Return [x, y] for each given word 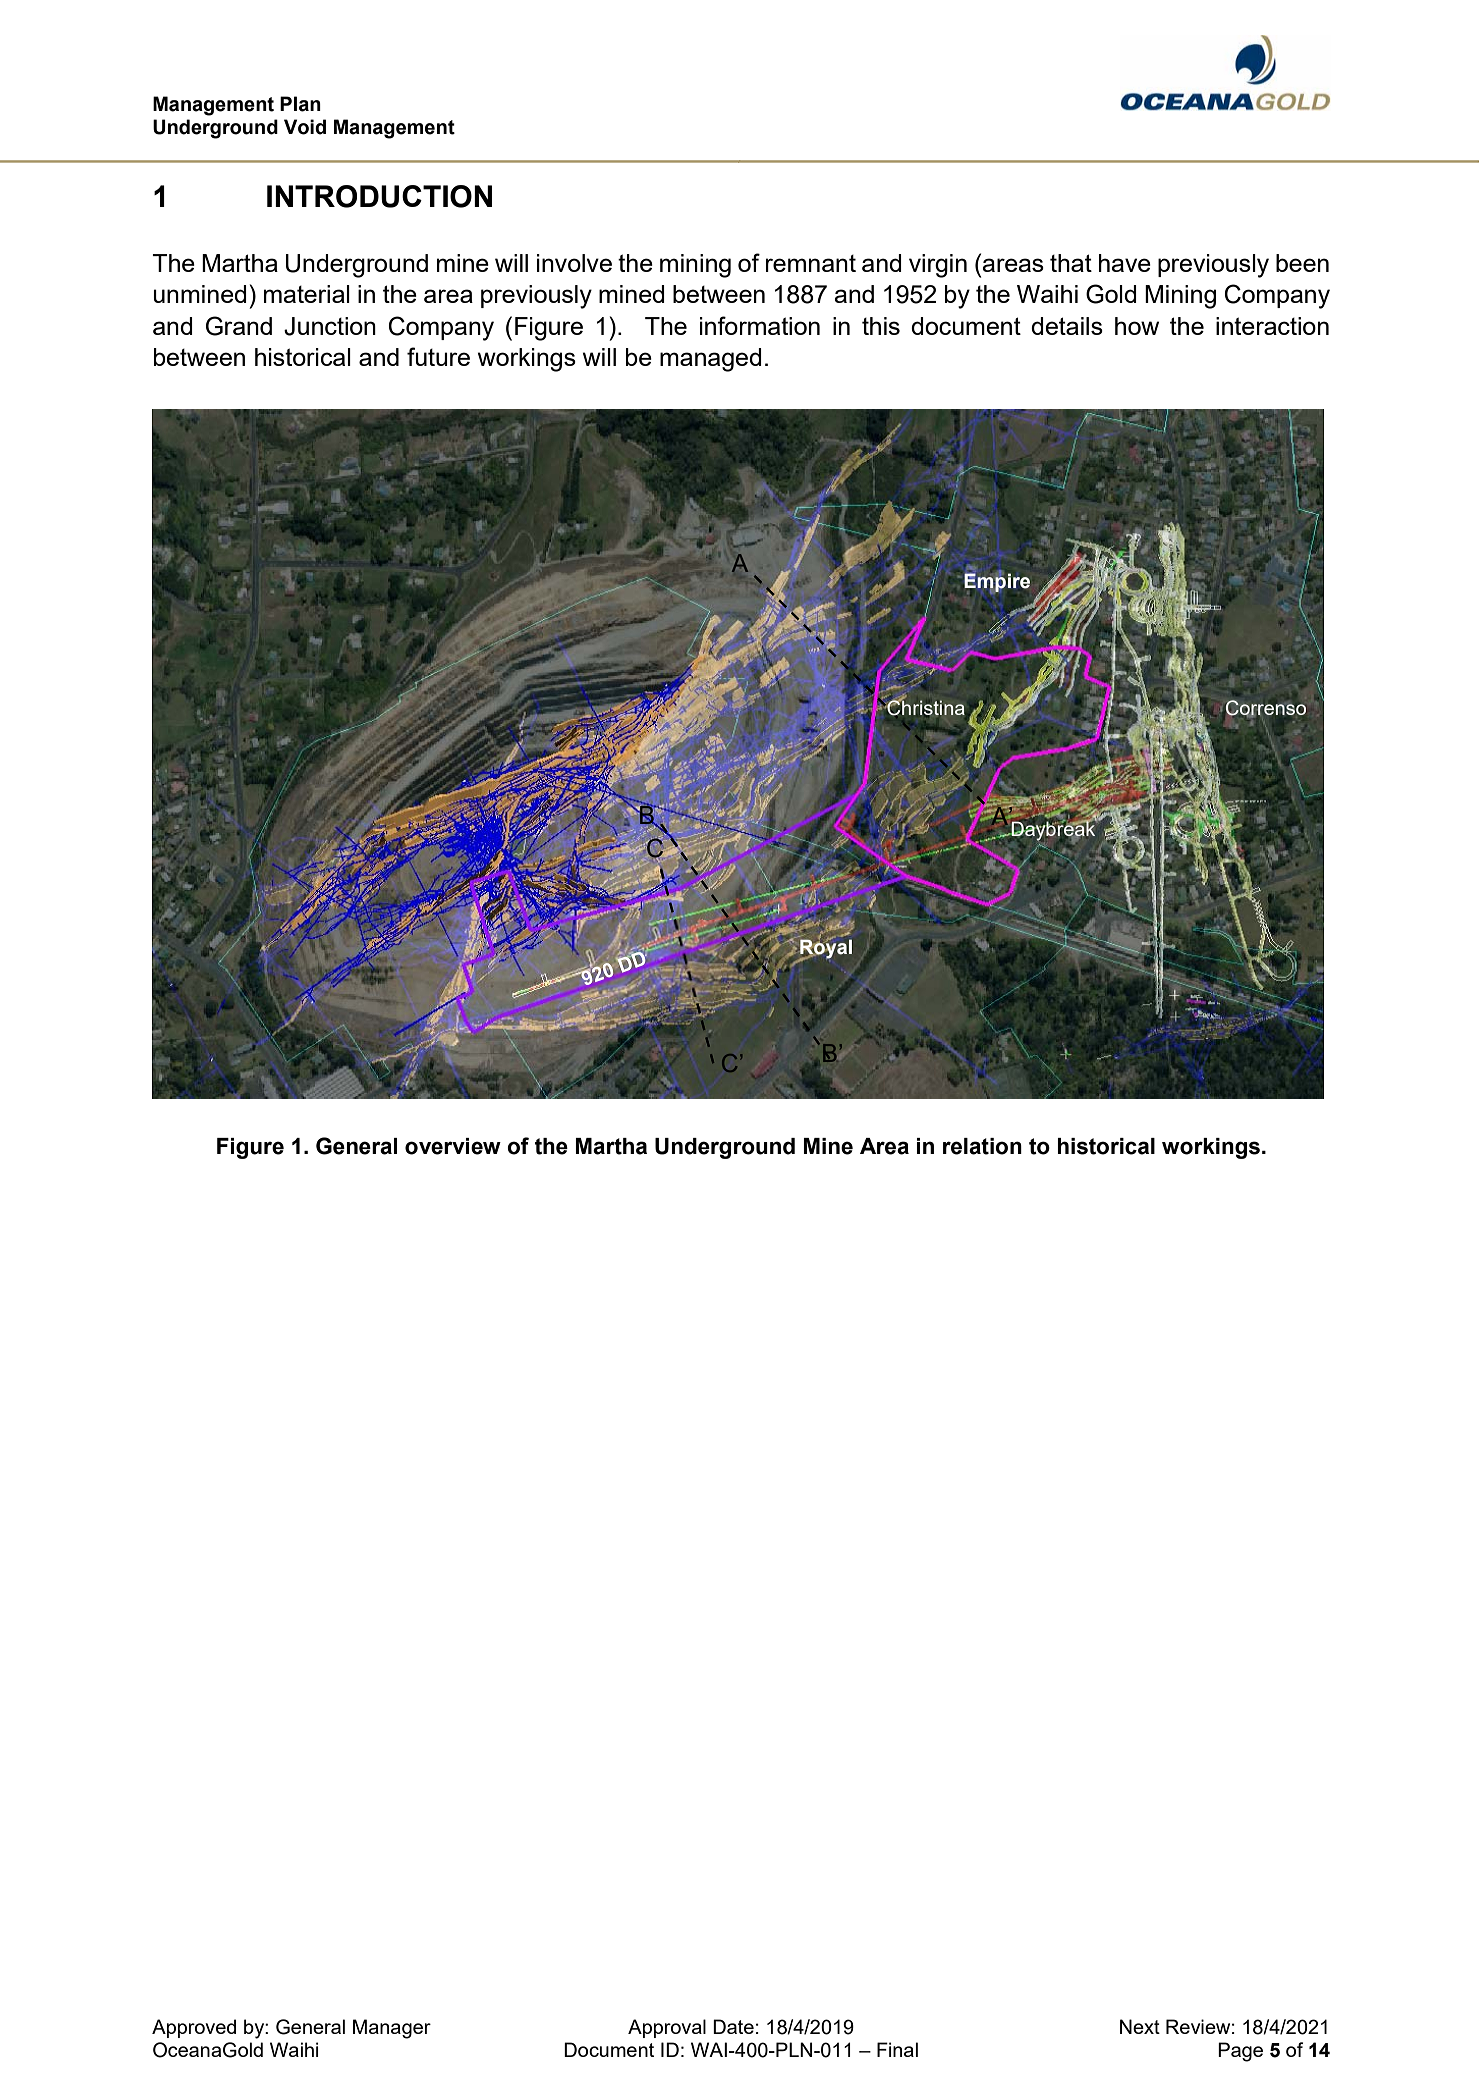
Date [733, 2026]
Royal [825, 948]
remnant [811, 263]
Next [1140, 2026]
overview [453, 1146]
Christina [925, 708]
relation [982, 1146]
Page [1240, 2052]
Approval [667, 2028]
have [1125, 263]
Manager [392, 2029]
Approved [194, 2028]
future [438, 356]
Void [305, 127]
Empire [997, 582]
